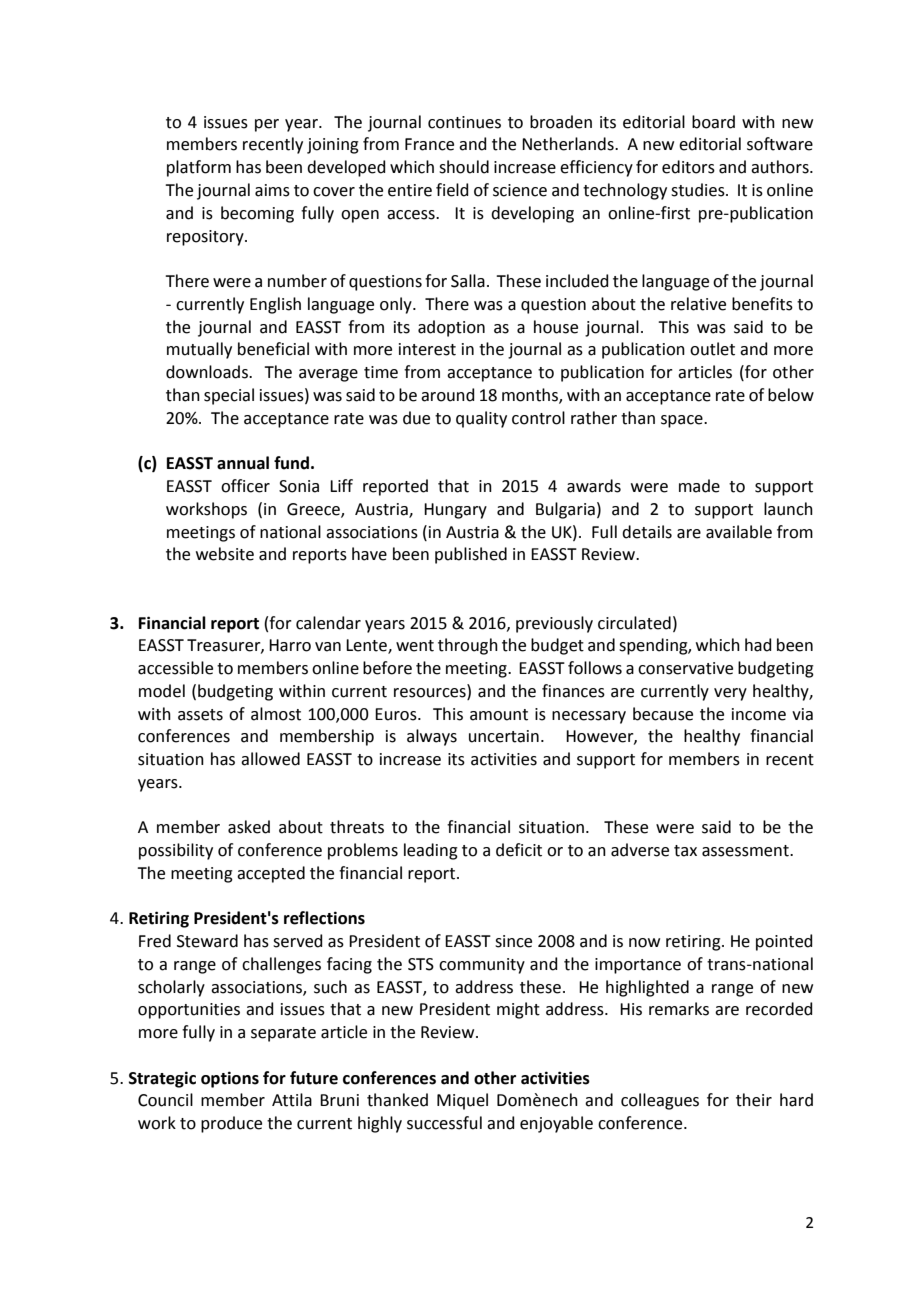  Describe the element at coordinates (468, 646) in the page. I see `through` at that location.
